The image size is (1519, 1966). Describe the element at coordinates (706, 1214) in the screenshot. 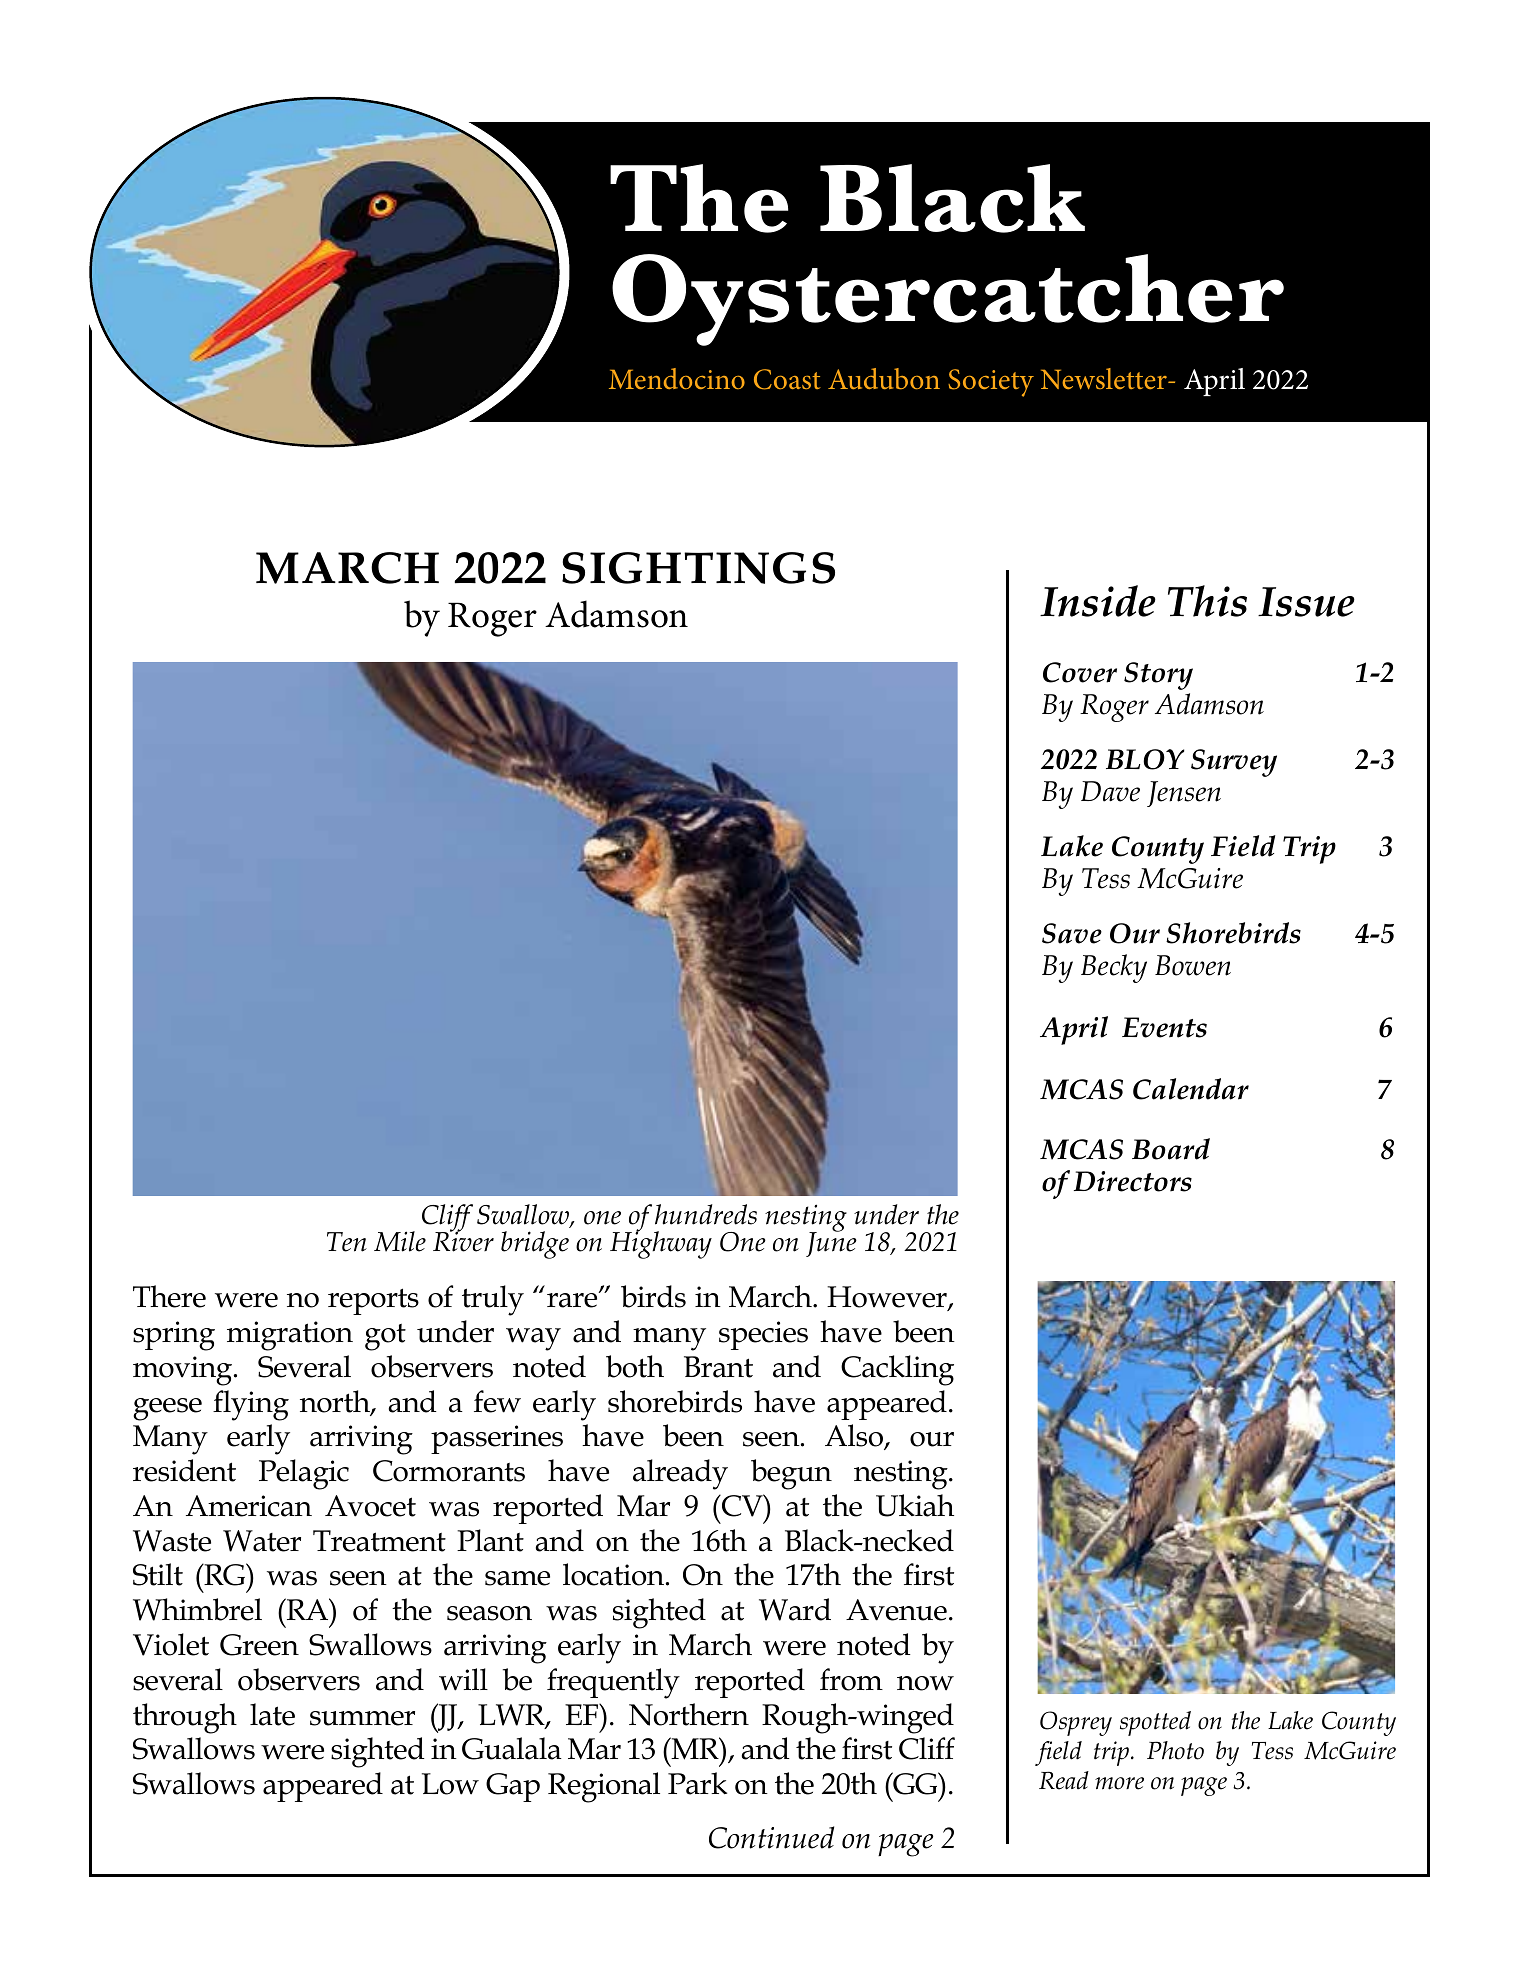

I see `hundreds` at that location.
